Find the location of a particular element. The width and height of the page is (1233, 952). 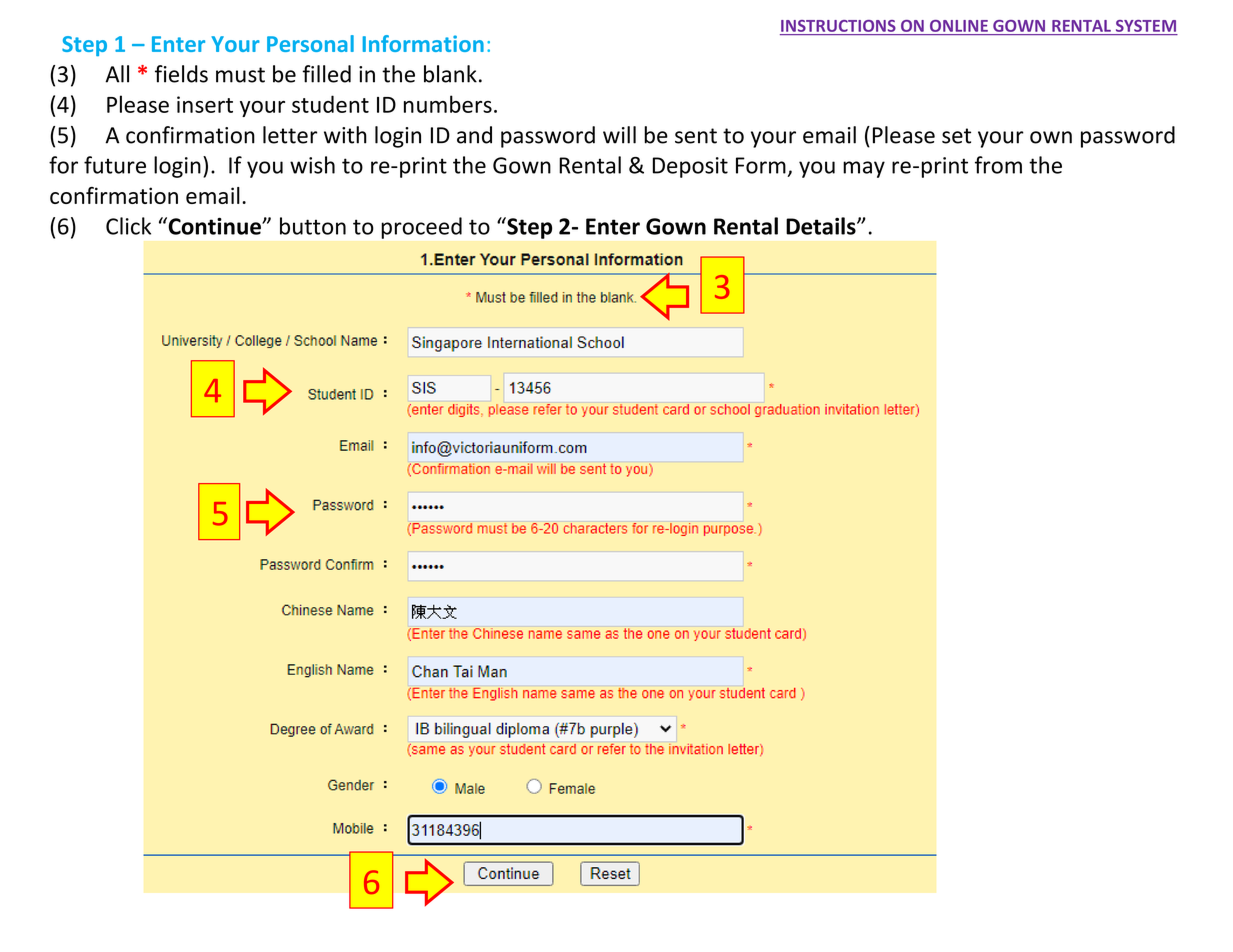

Deposit is located at coordinates (690, 167).
